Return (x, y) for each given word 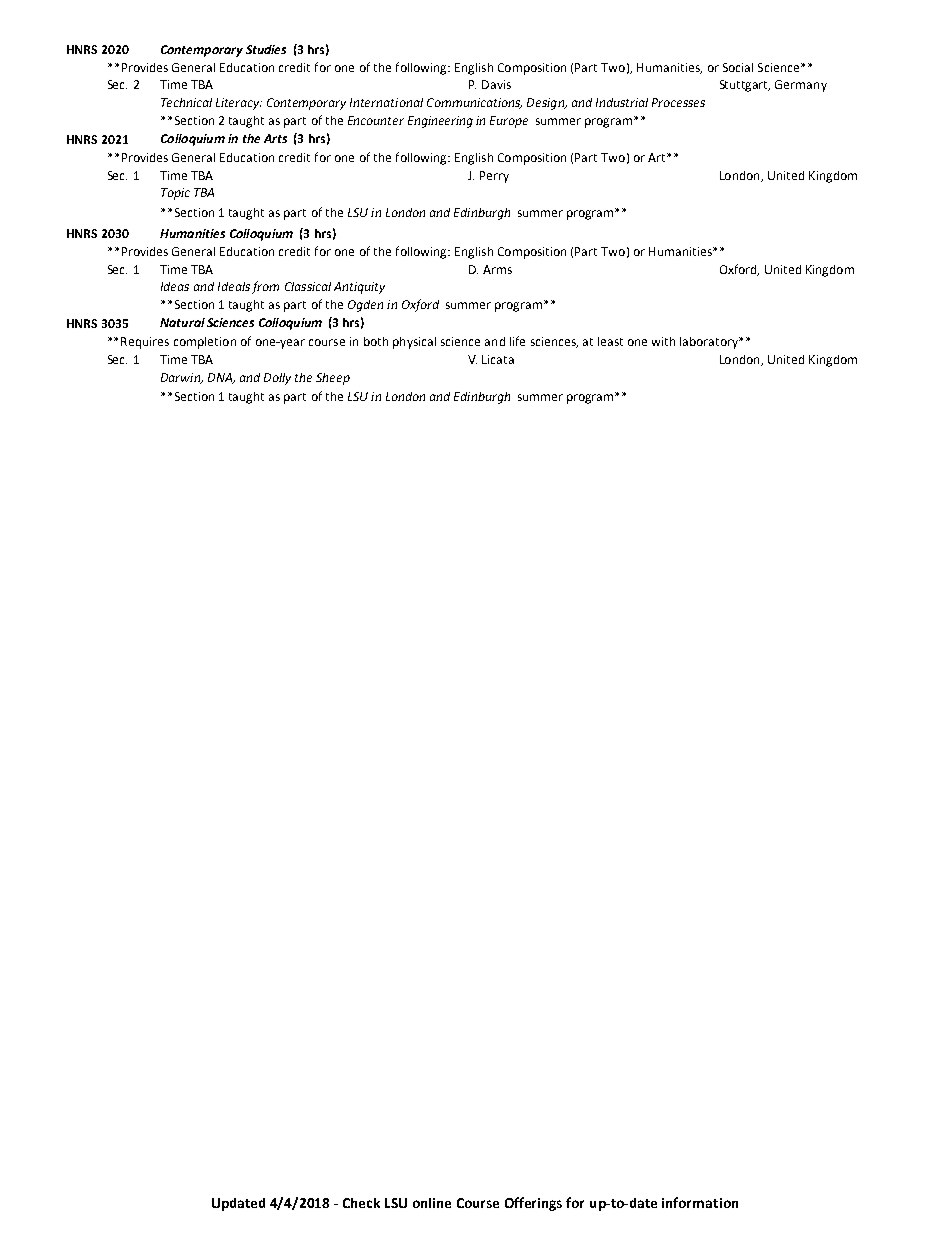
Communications (474, 103)
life (517, 341)
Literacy (239, 104)
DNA (221, 378)
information (700, 1202)
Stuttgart (745, 86)
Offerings (533, 1204)
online (432, 1203)
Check (361, 1203)
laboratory (710, 343)
